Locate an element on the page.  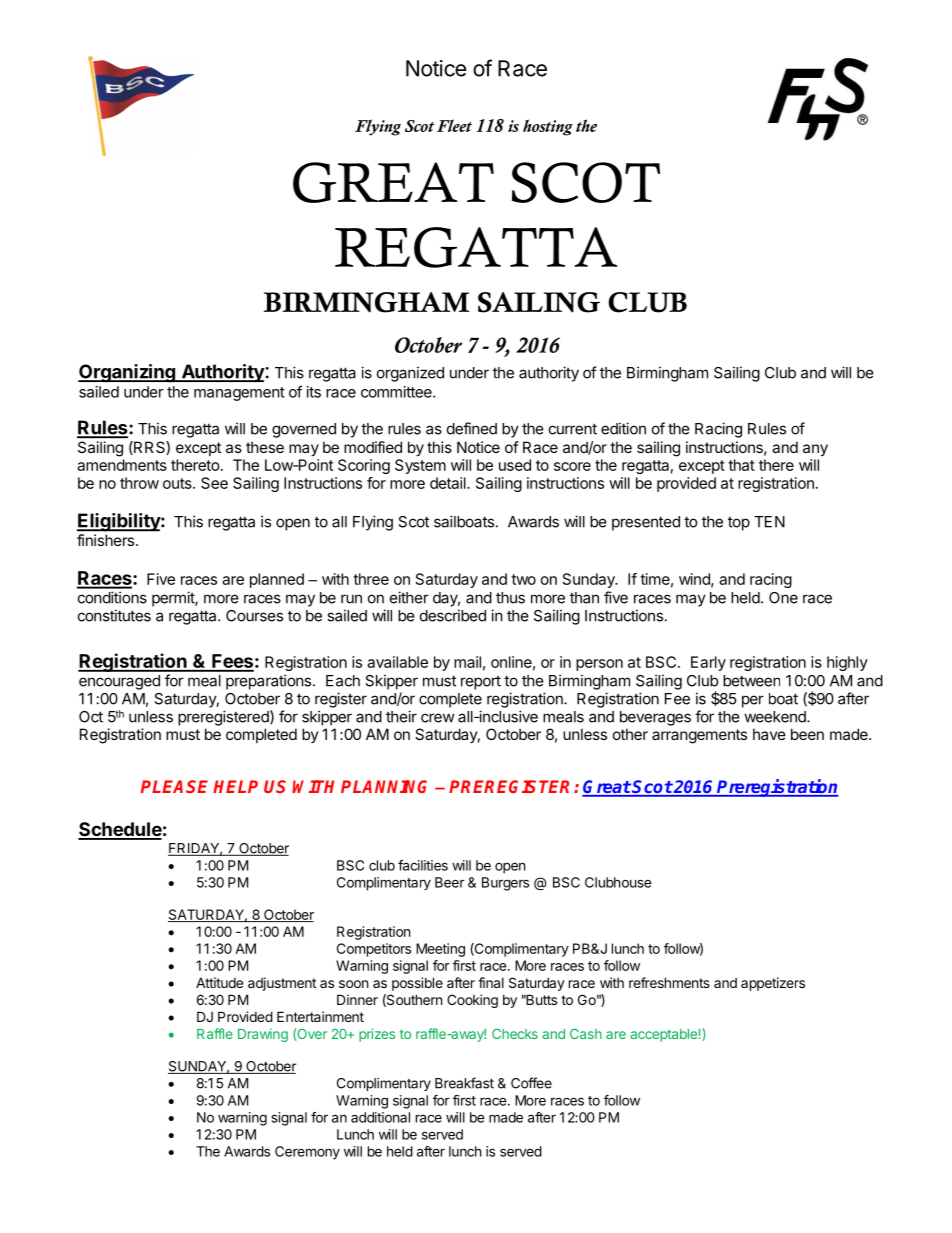
See is located at coordinates (214, 483).
